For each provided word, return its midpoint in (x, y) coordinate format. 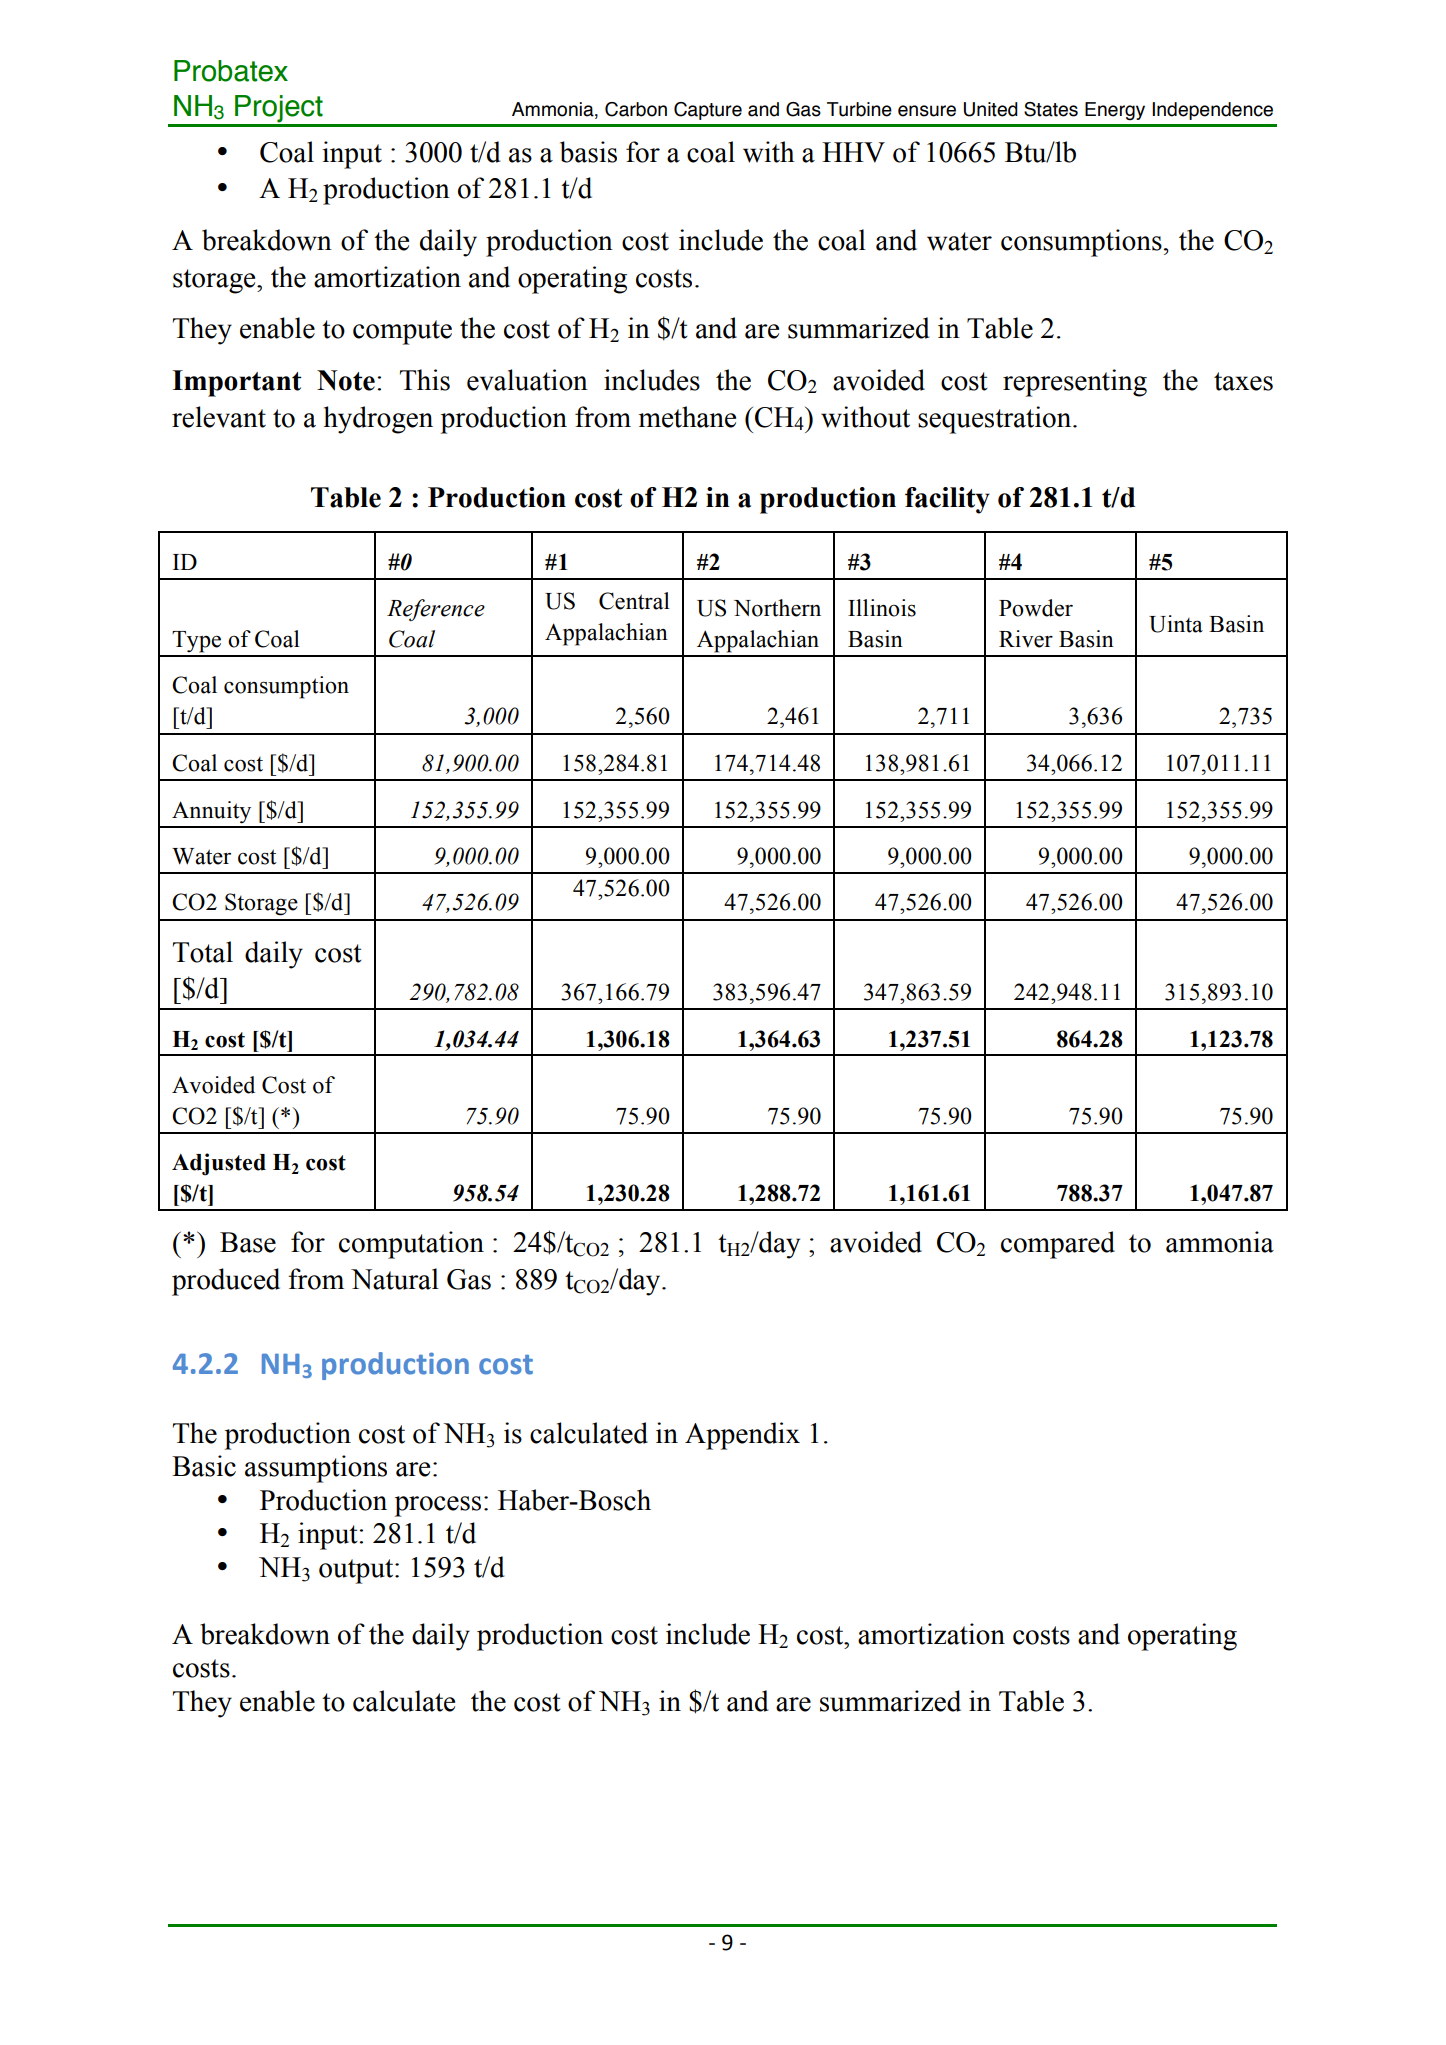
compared (1058, 1245)
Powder (1036, 608)
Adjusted (219, 1164)
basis (588, 152)
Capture (708, 111)
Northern (777, 608)
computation (411, 1245)
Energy (1115, 111)
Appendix (742, 1436)
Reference (436, 610)
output (357, 1571)
